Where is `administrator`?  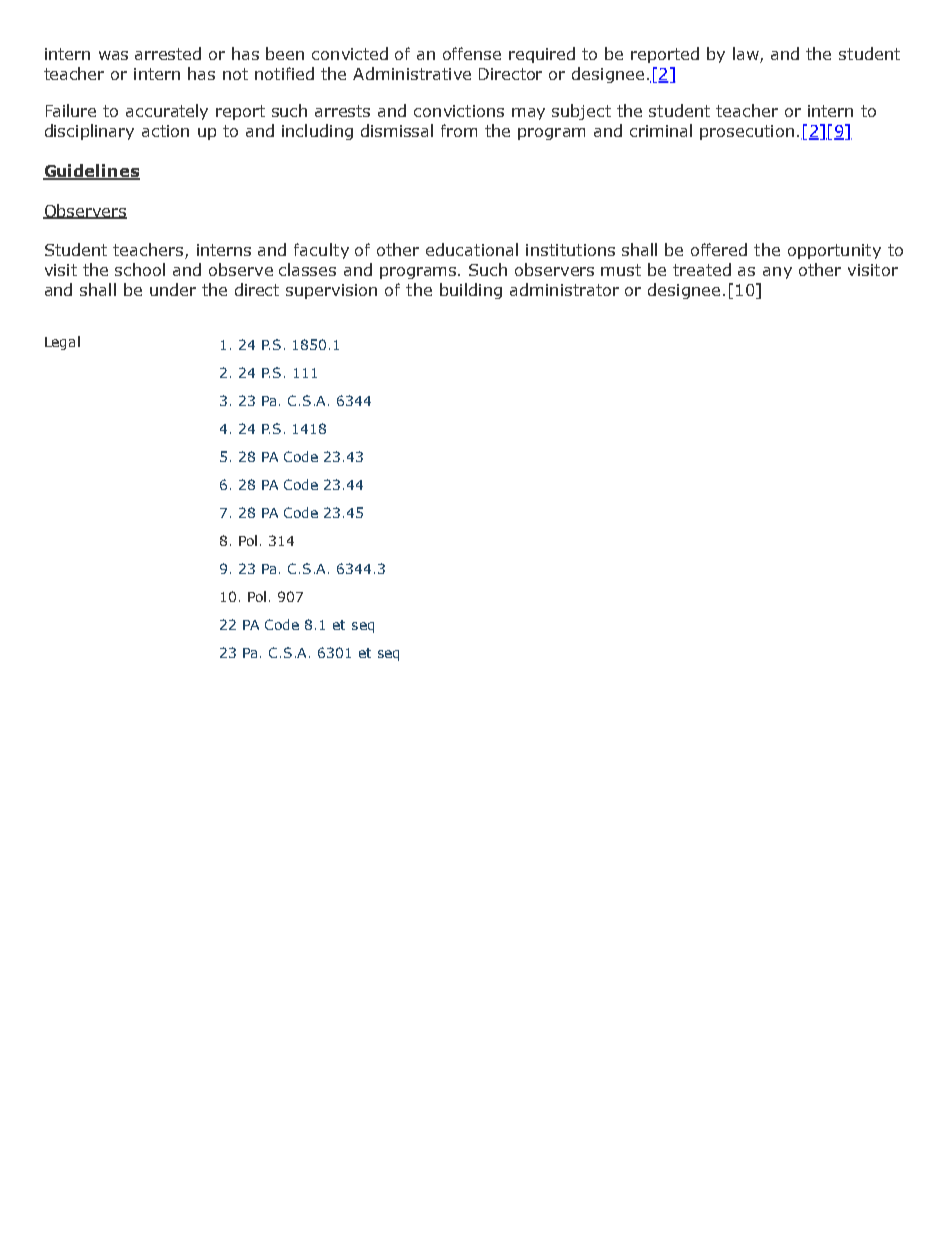
administrator is located at coordinates (564, 289).
